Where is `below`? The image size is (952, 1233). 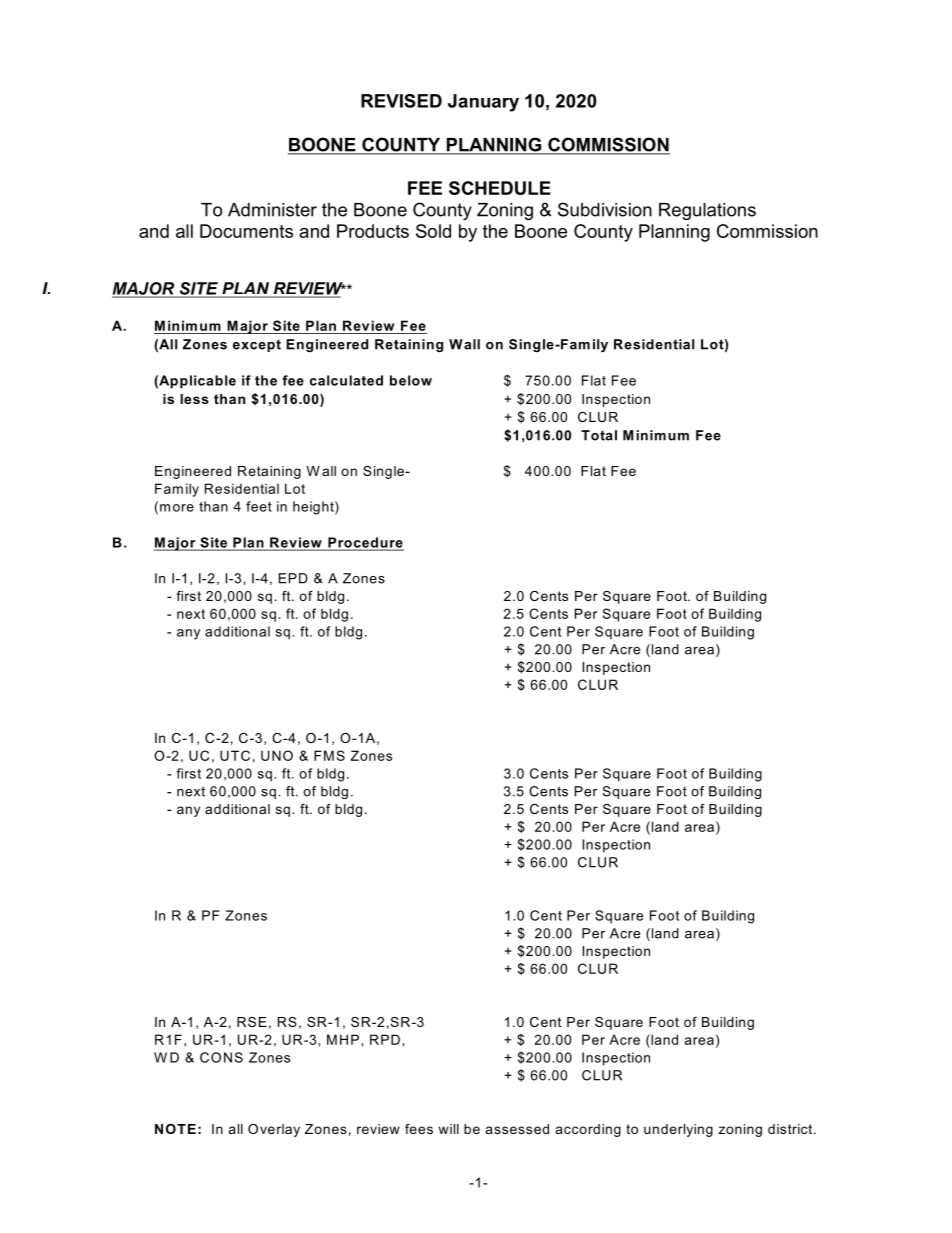 below is located at coordinates (411, 380).
